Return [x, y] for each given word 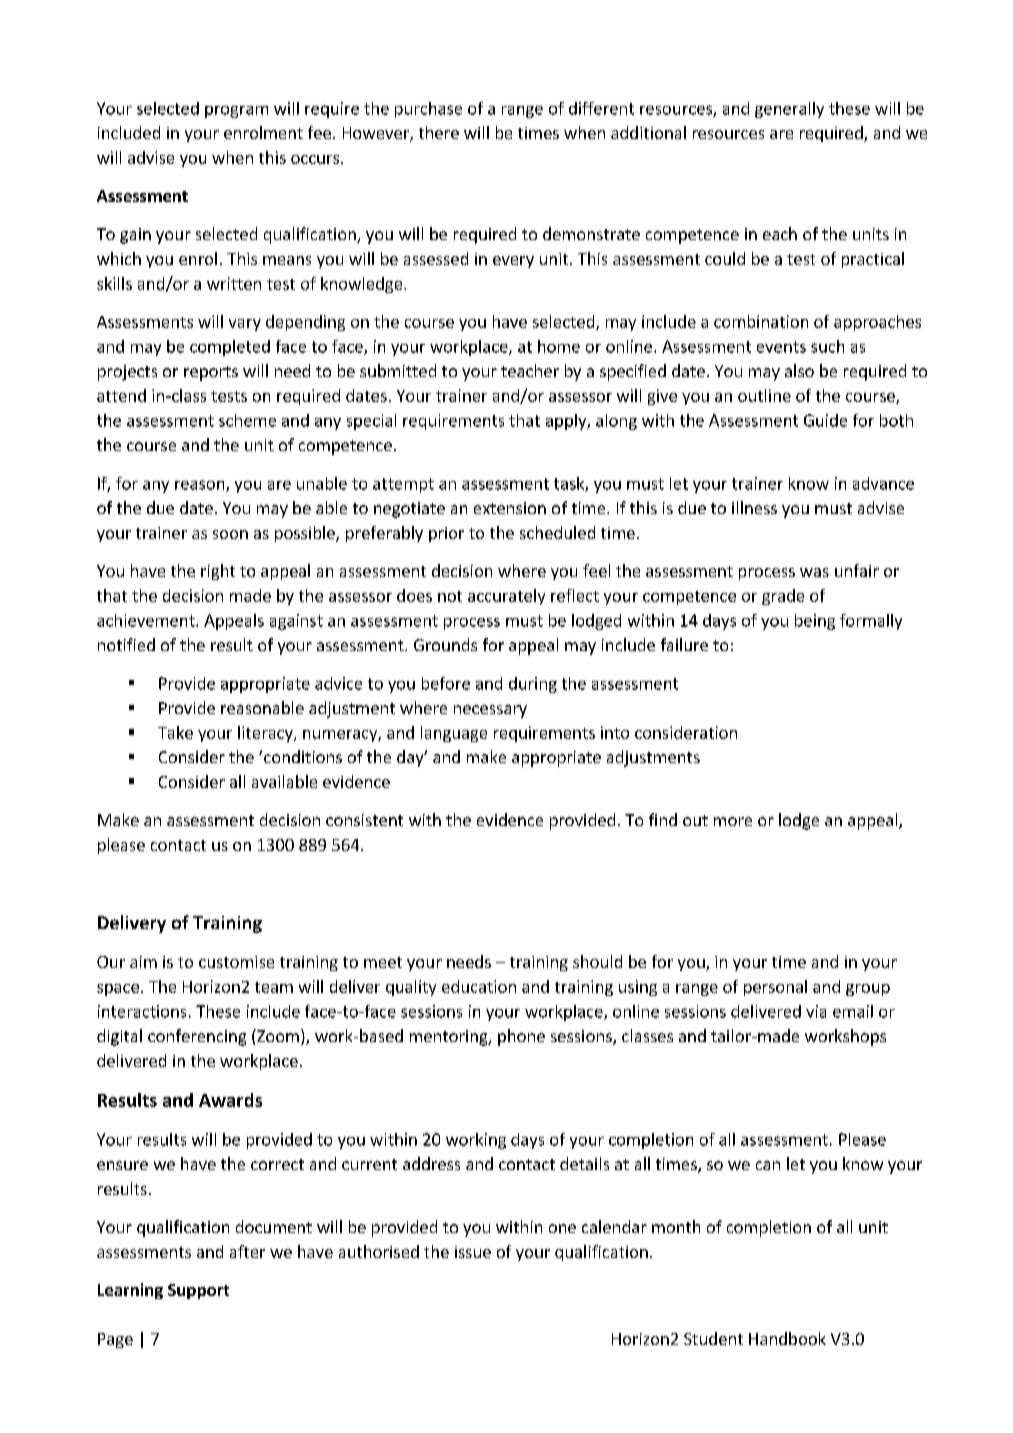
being [815, 622]
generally [789, 110]
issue [473, 1252]
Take [175, 732]
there [439, 132]
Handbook [787, 1338]
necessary [490, 711]
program [236, 112]
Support [198, 1291]
